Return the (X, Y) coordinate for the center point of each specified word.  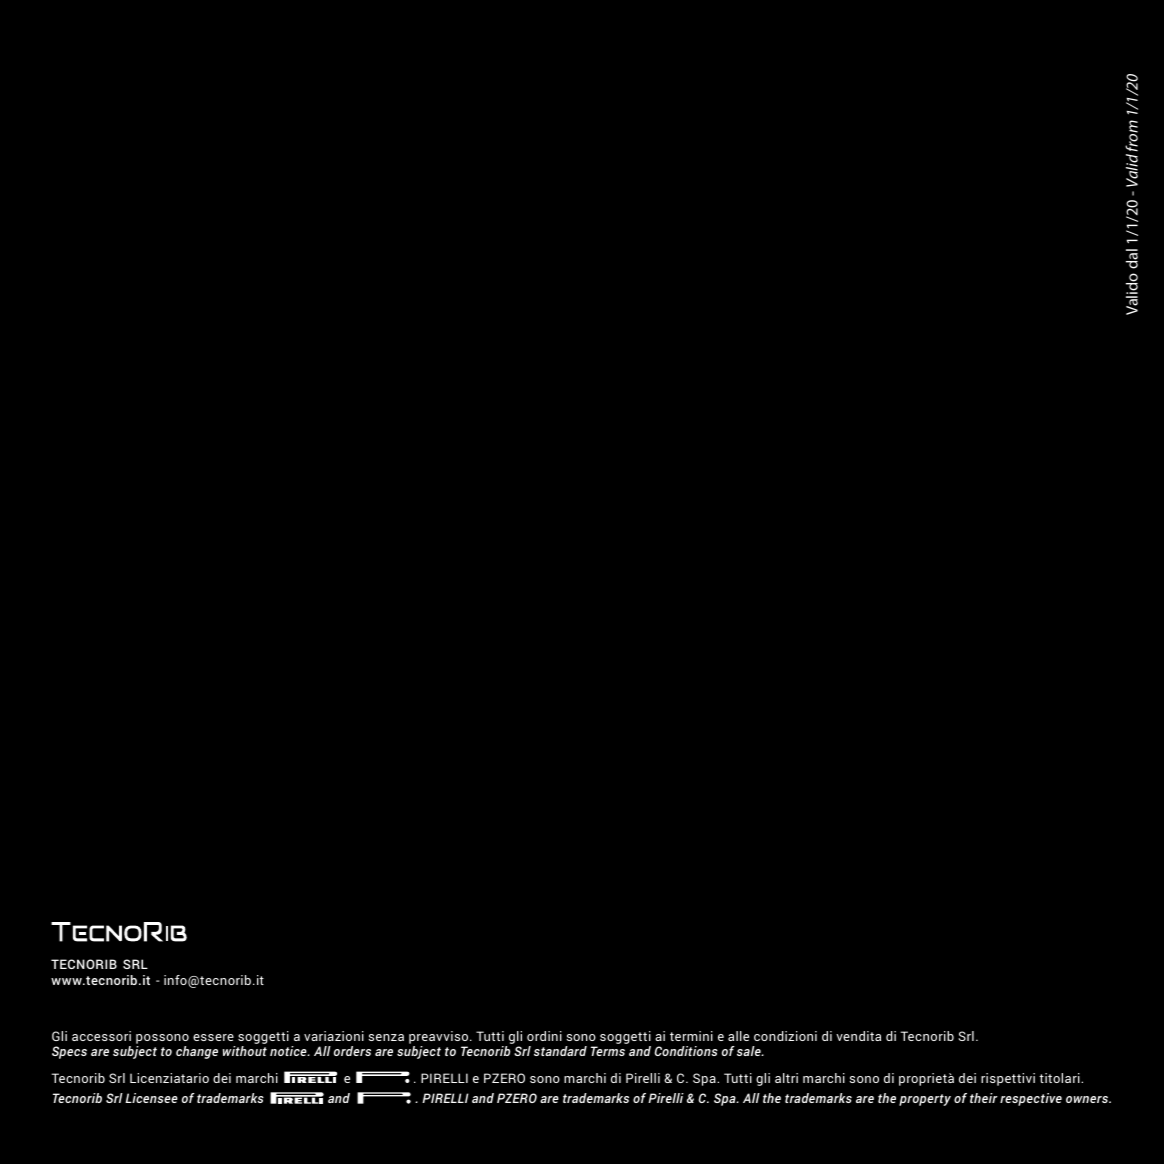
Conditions (686, 1051)
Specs (69, 1052)
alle (738, 1036)
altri (786, 1078)
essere (213, 1037)
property (925, 1100)
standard (560, 1051)
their (984, 1098)
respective (1031, 1099)
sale (750, 1051)
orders (352, 1051)
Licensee (151, 1098)
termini (691, 1036)
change (197, 1052)
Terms (608, 1051)
